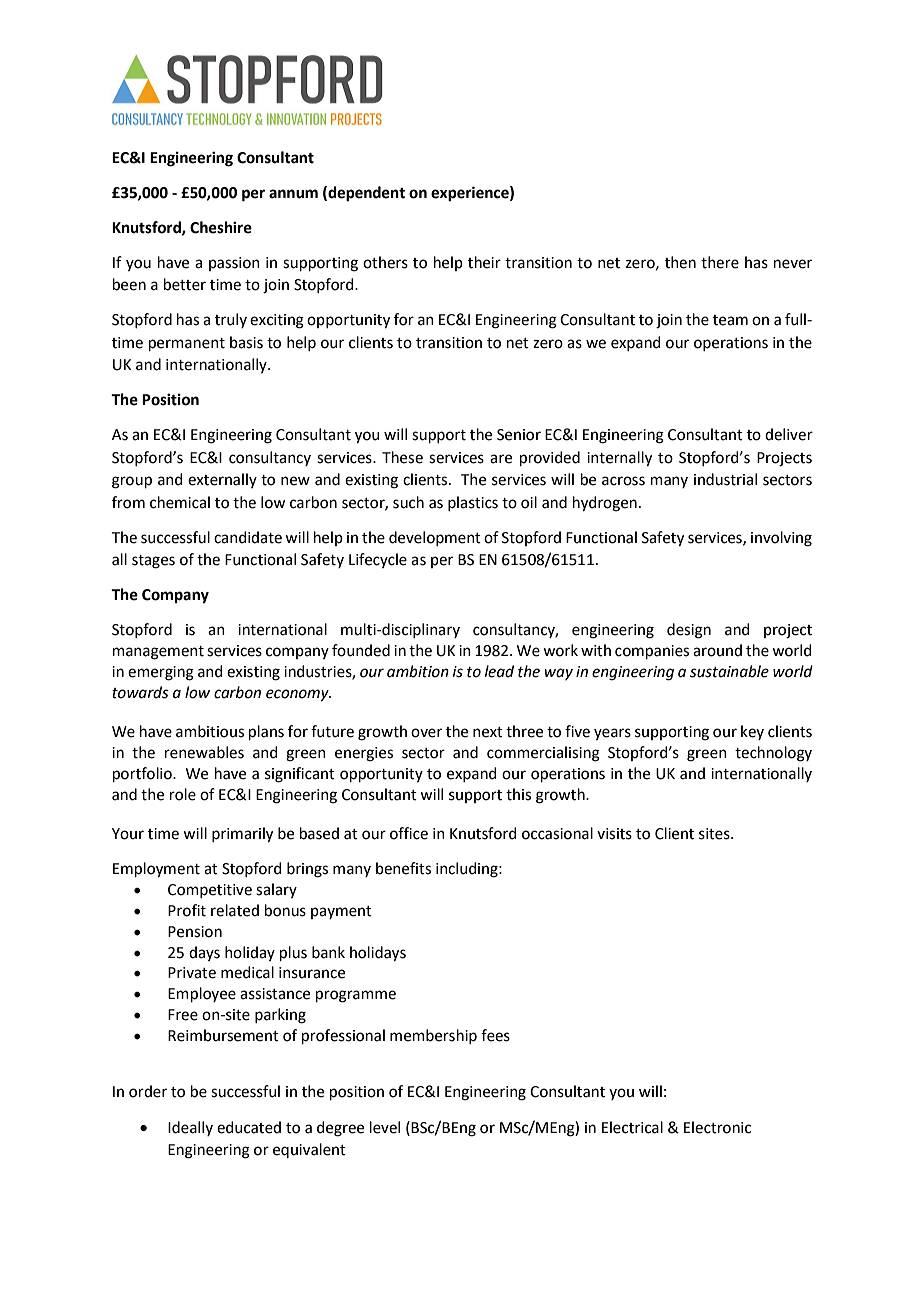 This document has height=1308, width=924. What do you see at coordinates (385, 1127) in the document?
I see `level` at bounding box center [385, 1127].
